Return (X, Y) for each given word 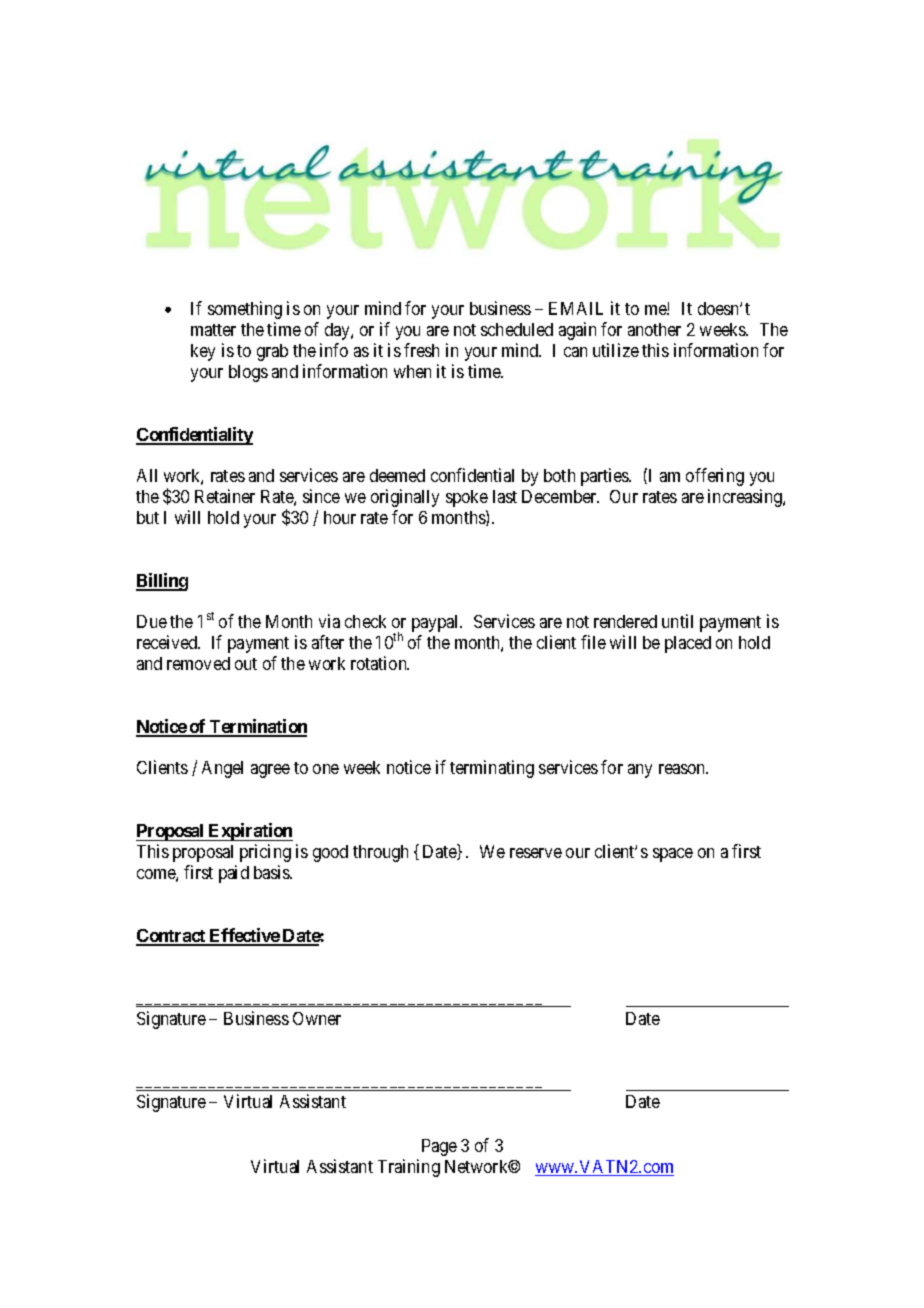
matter (213, 330)
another (654, 329)
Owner (317, 1018)
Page (439, 1147)
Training (409, 1168)
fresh (421, 350)
